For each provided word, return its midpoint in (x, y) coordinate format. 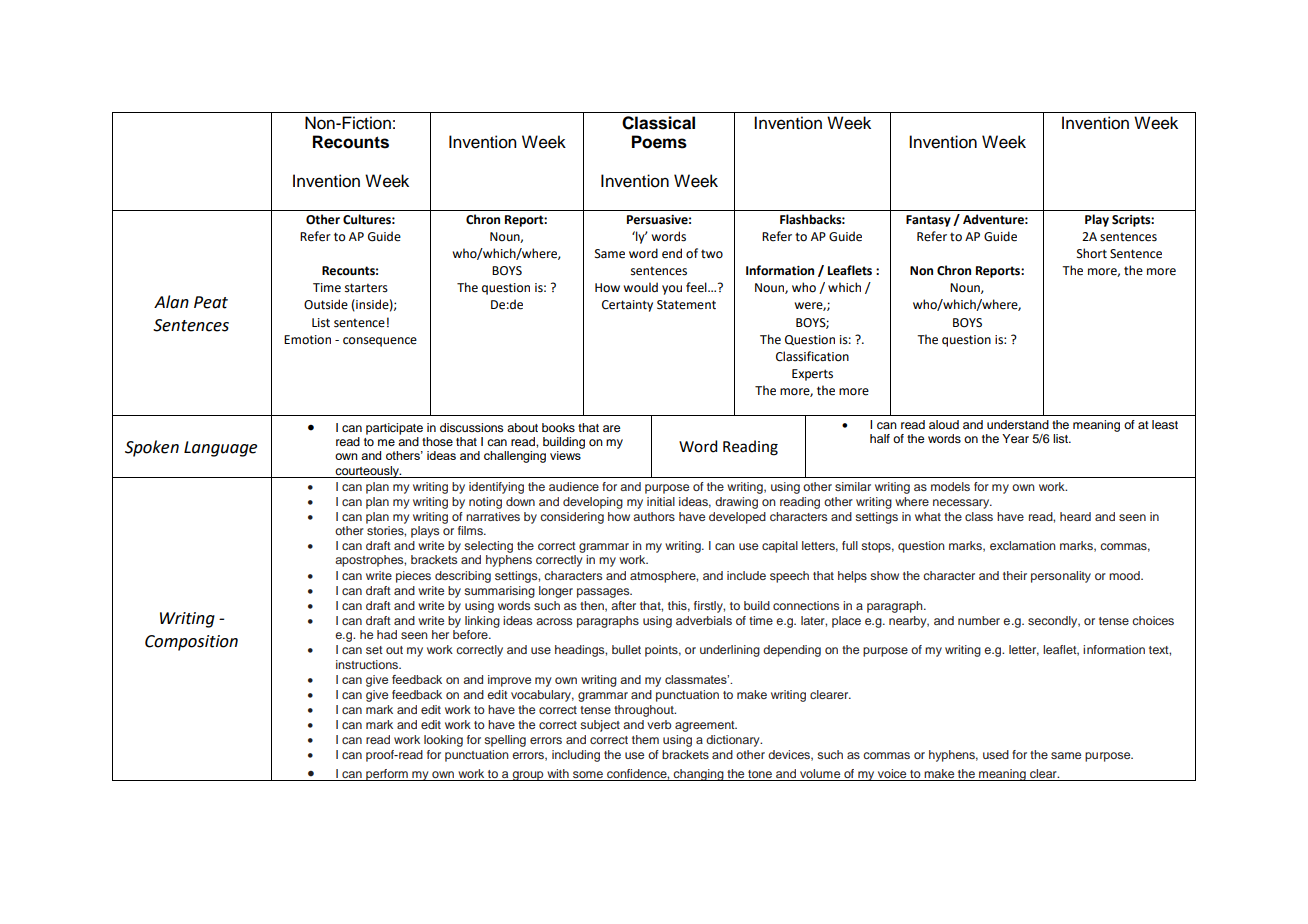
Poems (659, 142)
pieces (413, 577)
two (712, 254)
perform (387, 775)
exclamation (1023, 545)
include (746, 575)
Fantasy (928, 221)
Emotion (307, 340)
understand (1018, 424)
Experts (812, 375)
